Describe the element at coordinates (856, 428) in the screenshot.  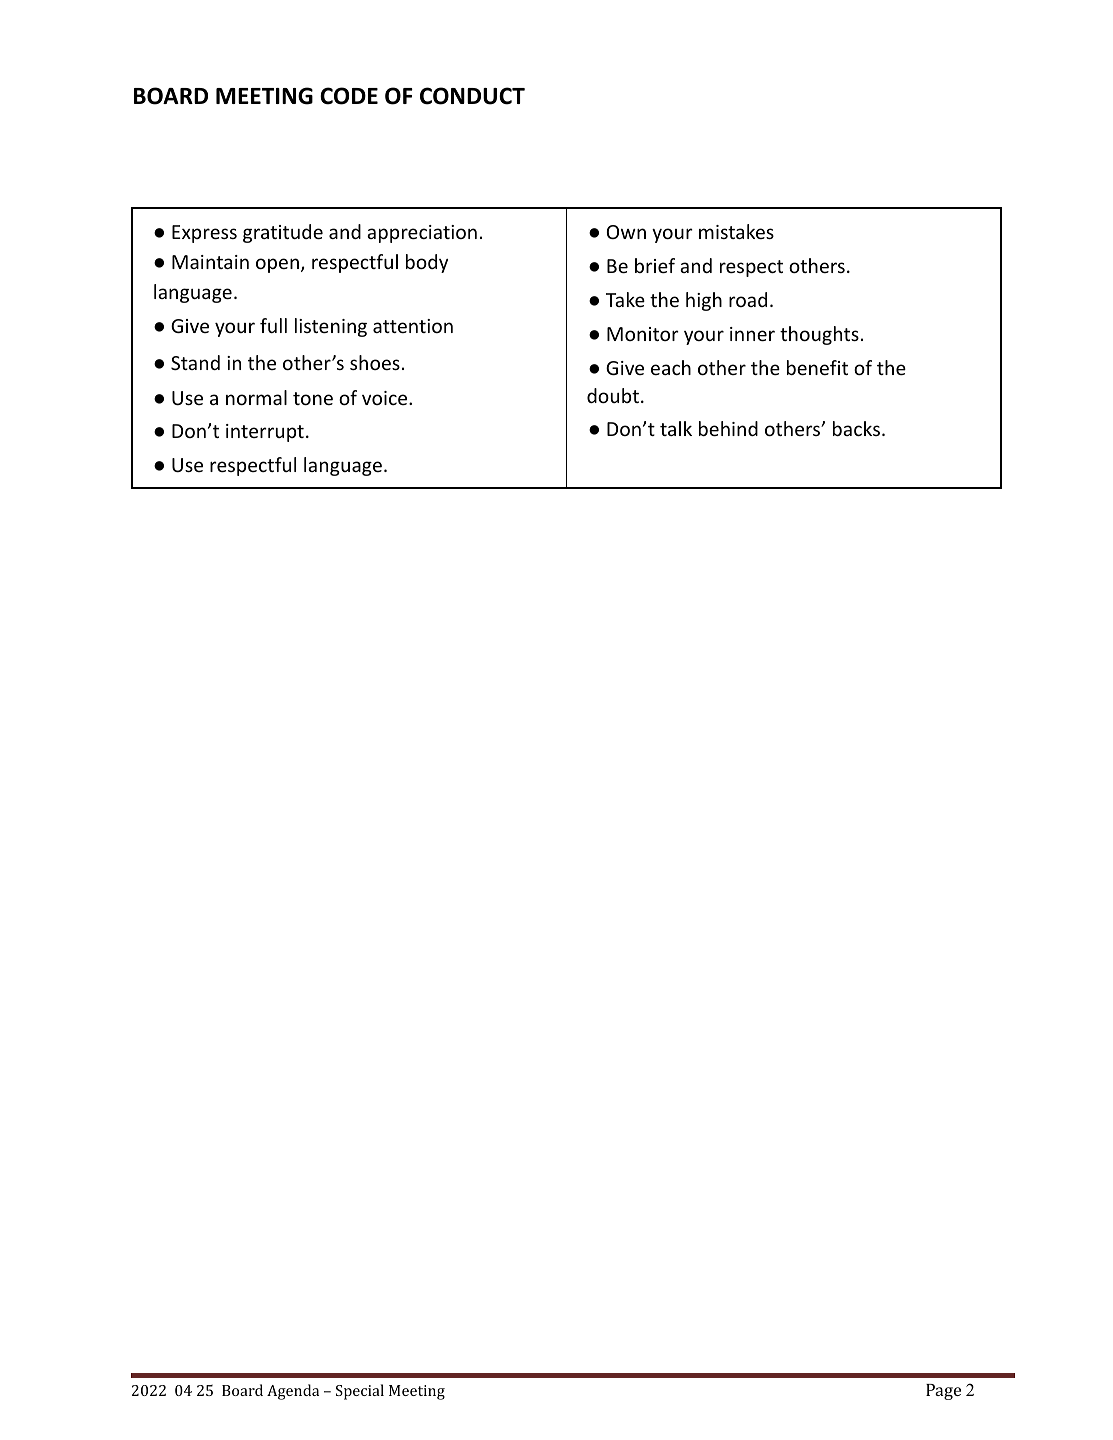
I see `backs` at that location.
